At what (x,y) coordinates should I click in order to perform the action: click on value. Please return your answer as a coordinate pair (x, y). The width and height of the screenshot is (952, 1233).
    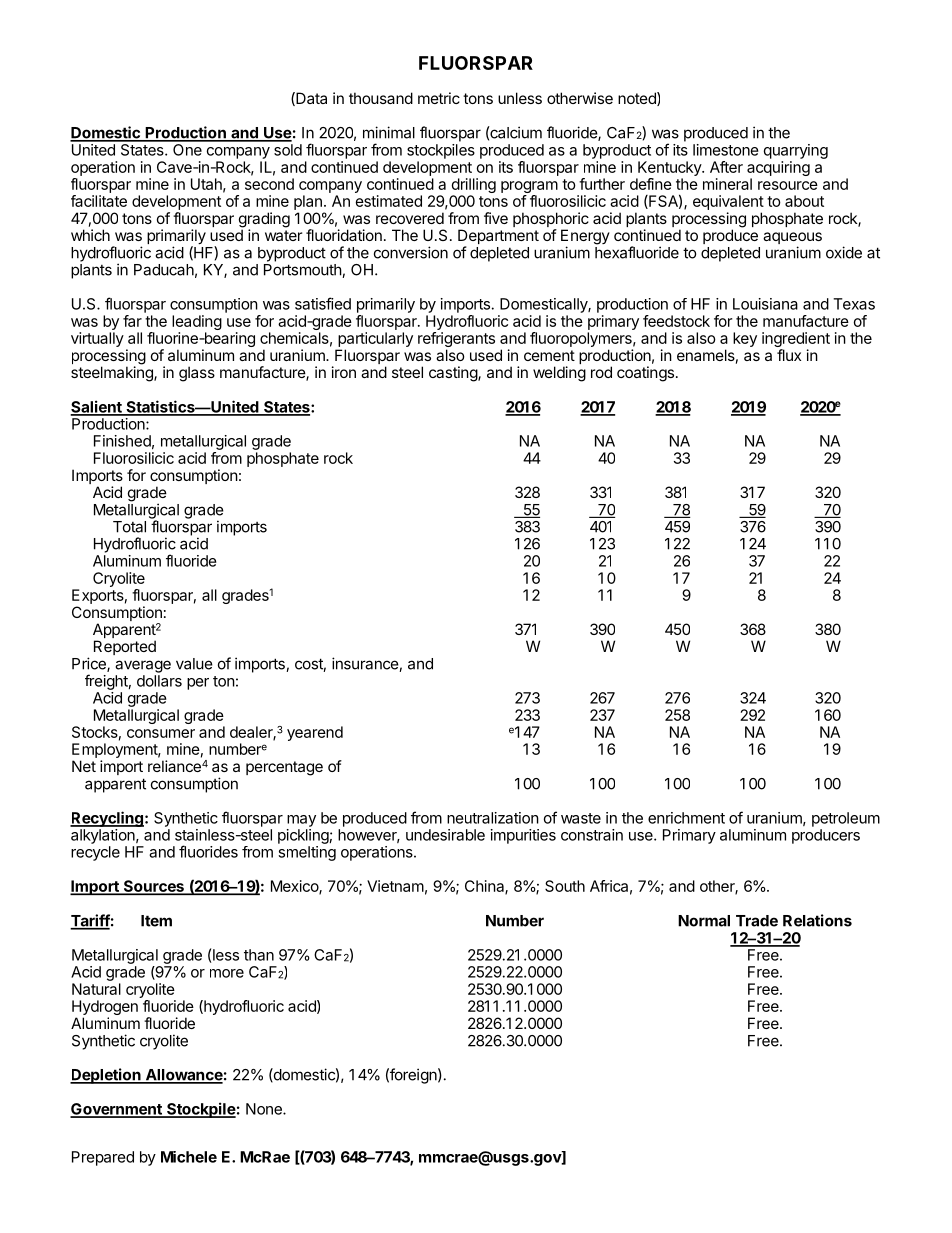
    Looking at the image, I should click on (194, 664).
